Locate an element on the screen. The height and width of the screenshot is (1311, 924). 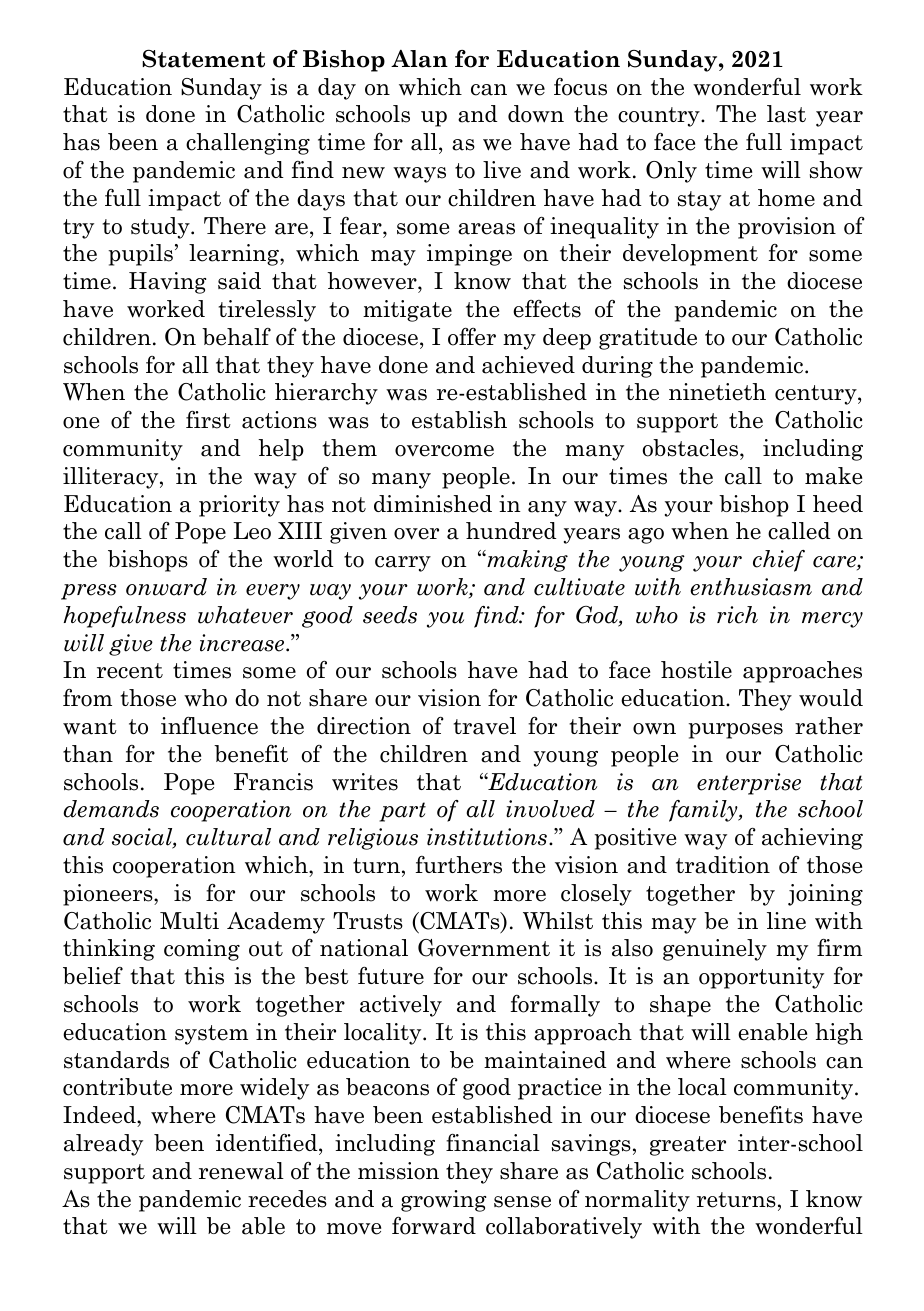
last is located at coordinates (786, 114).
